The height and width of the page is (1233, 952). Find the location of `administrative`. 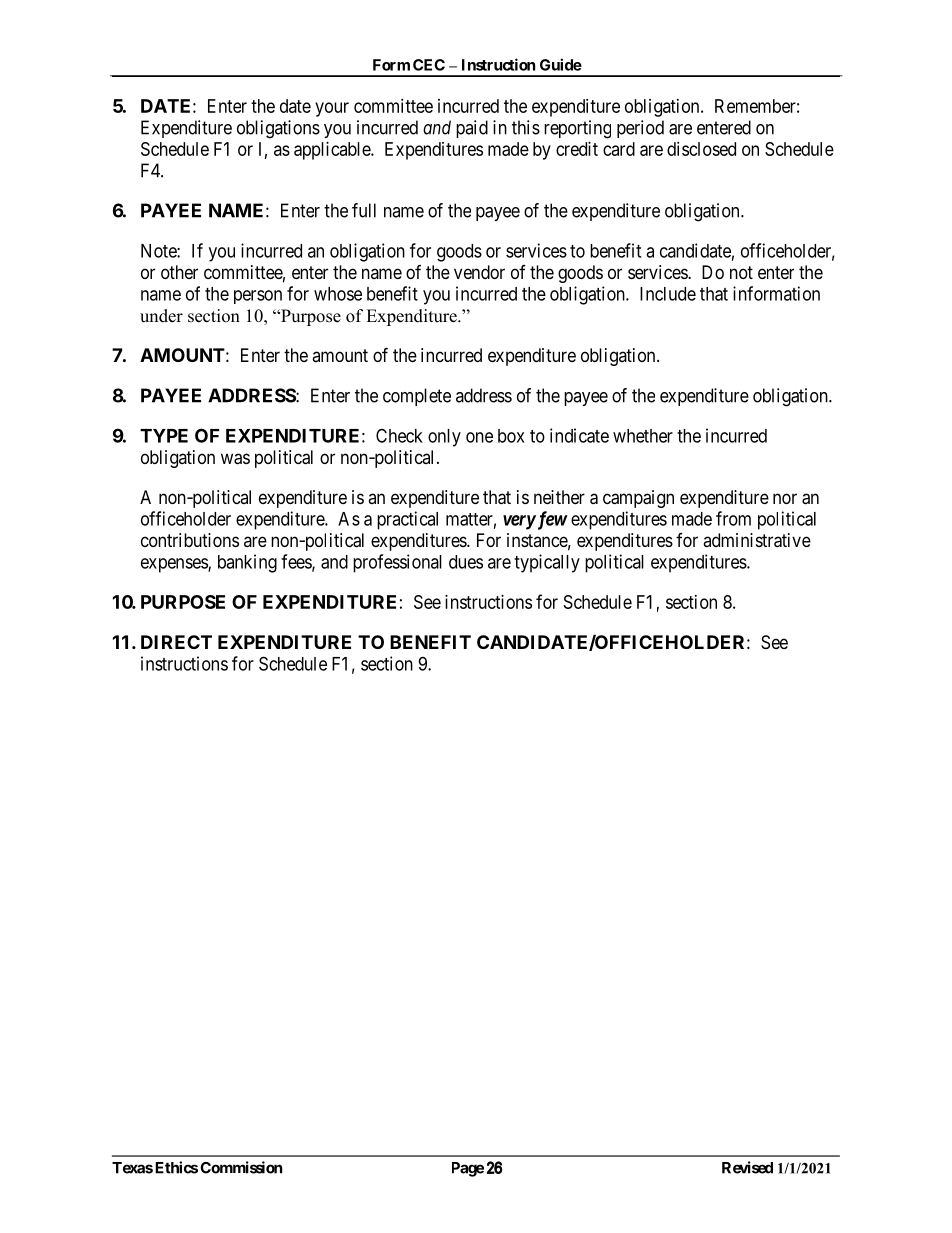

administrative is located at coordinates (757, 540).
